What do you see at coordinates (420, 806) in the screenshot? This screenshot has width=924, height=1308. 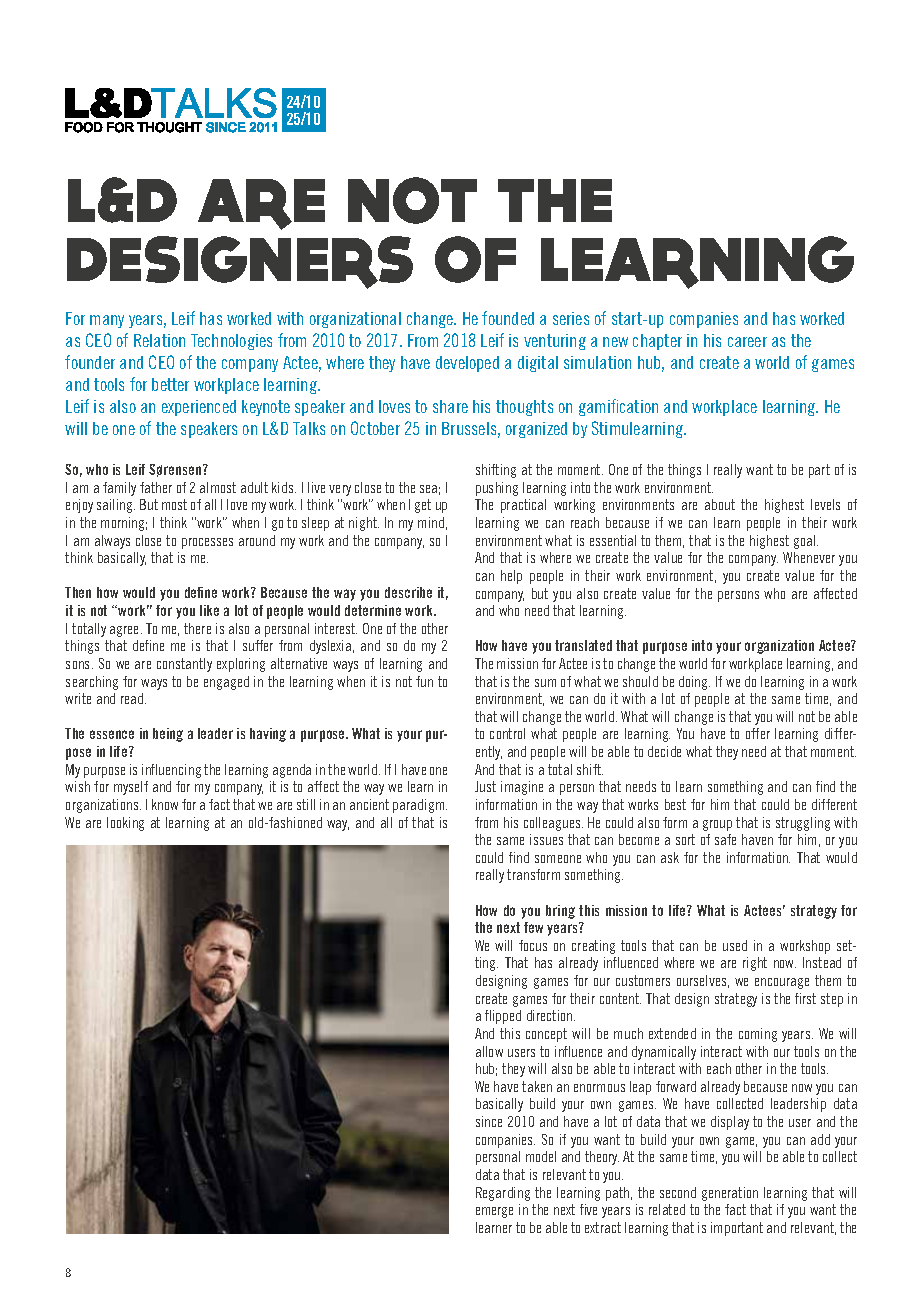 I see `paradigm` at bounding box center [420, 806].
